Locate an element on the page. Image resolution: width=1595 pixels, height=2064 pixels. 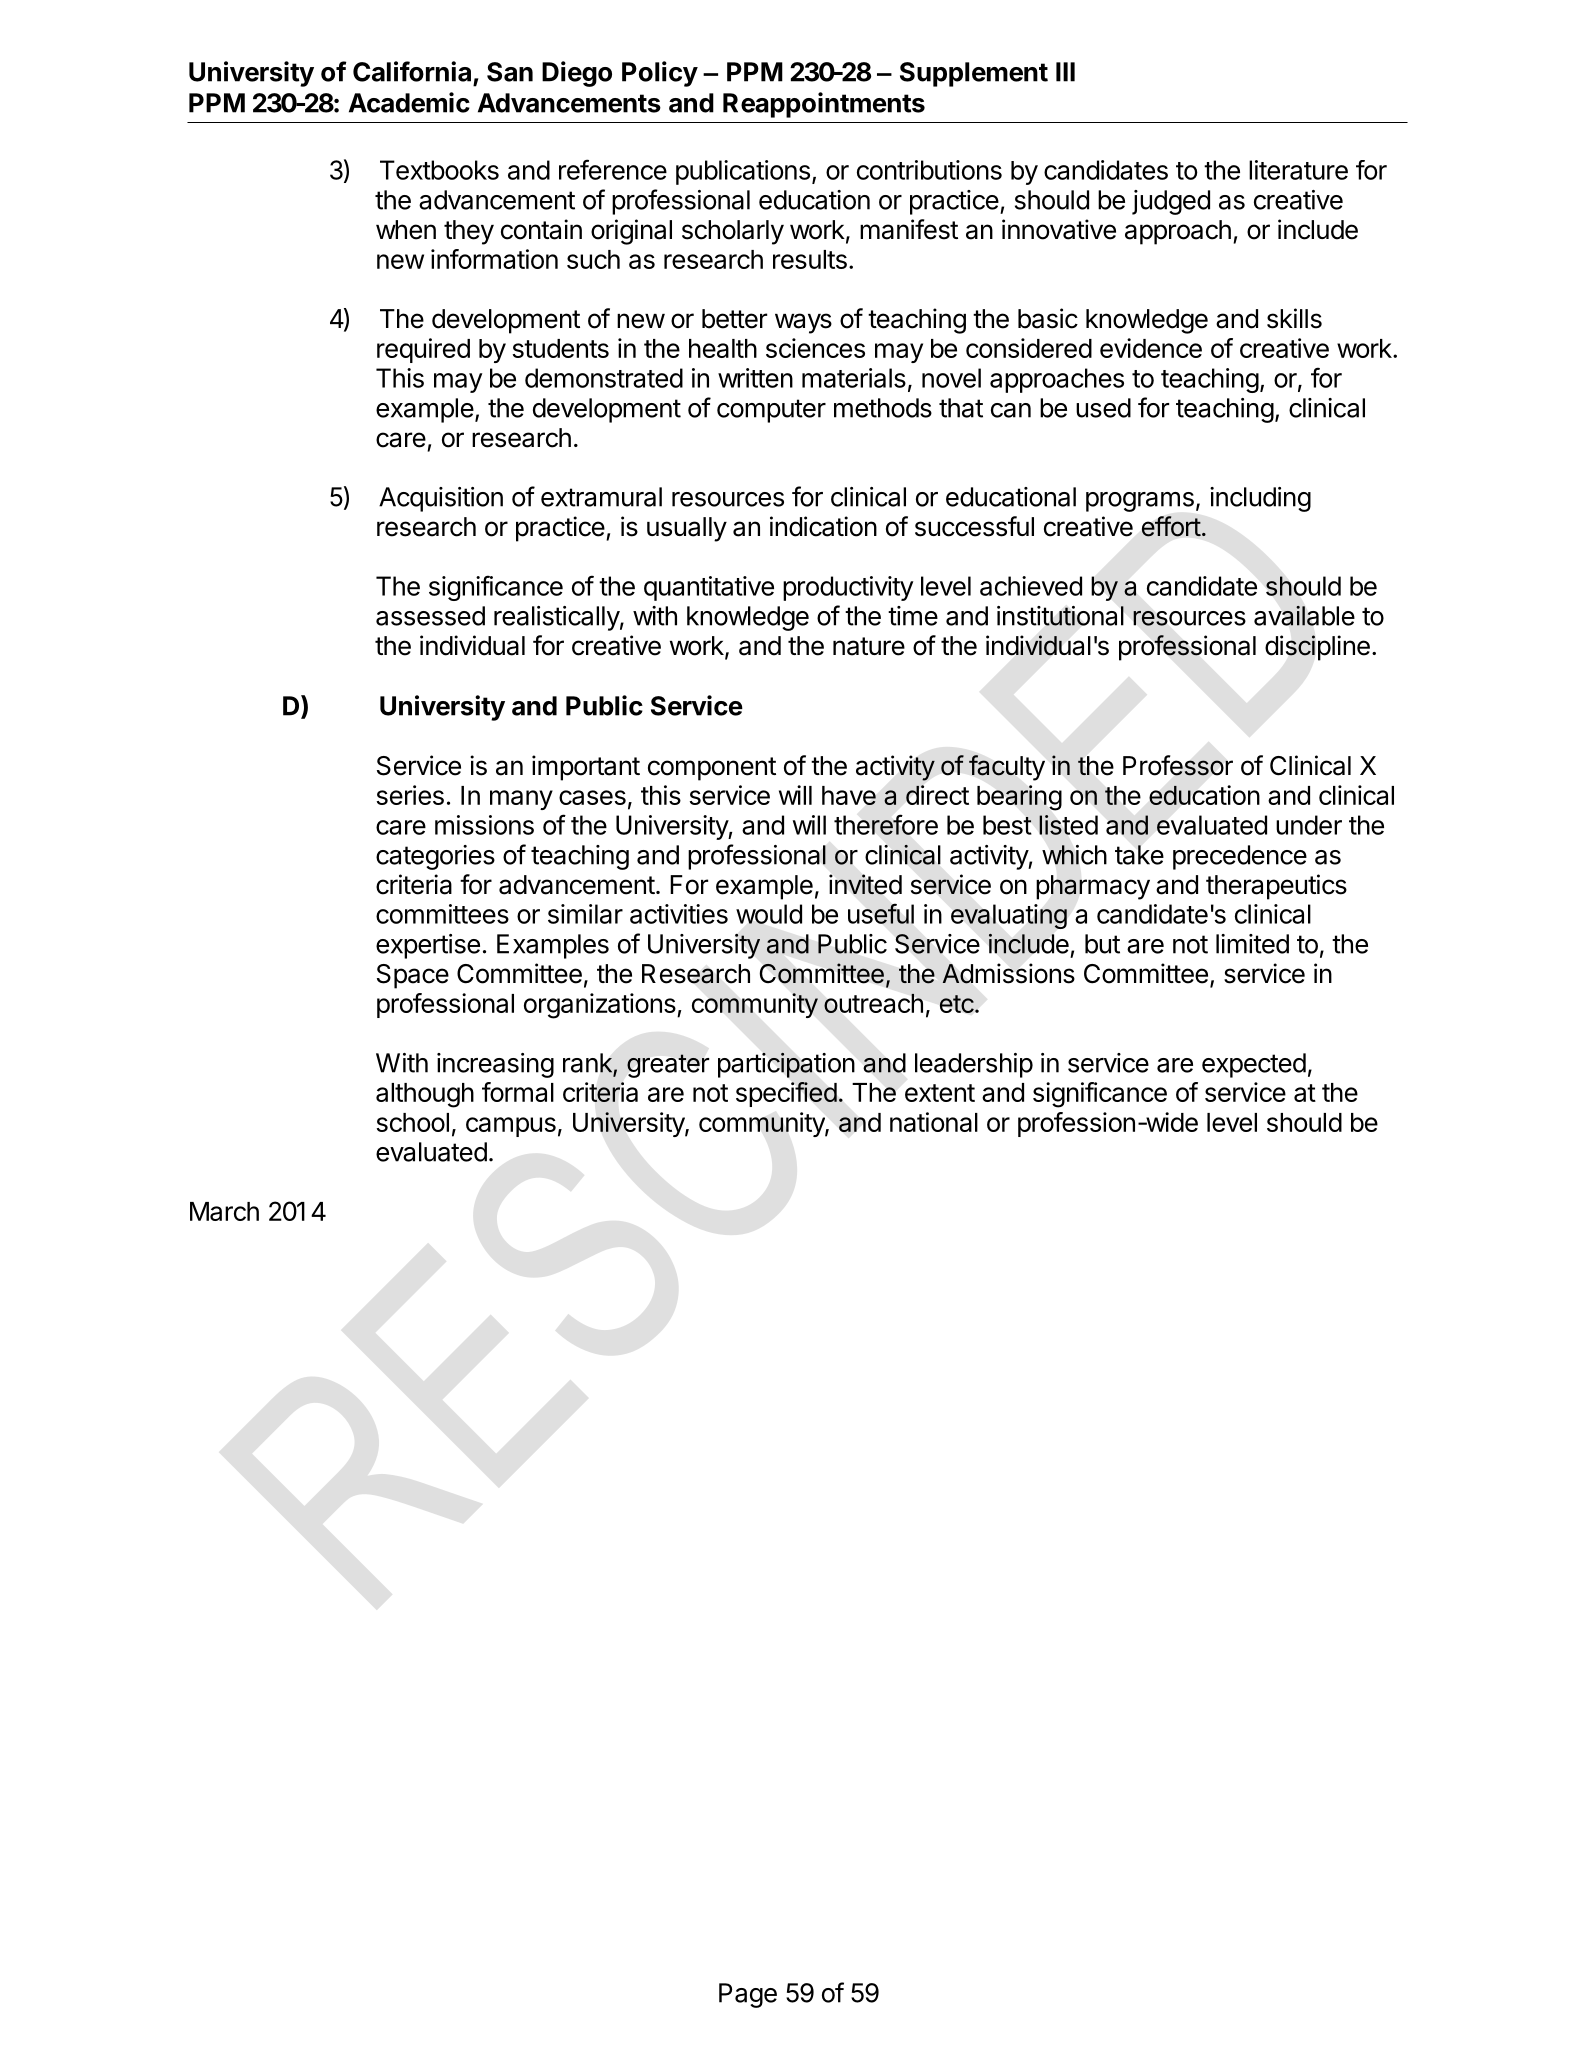
Page is located at coordinates (748, 1995).
